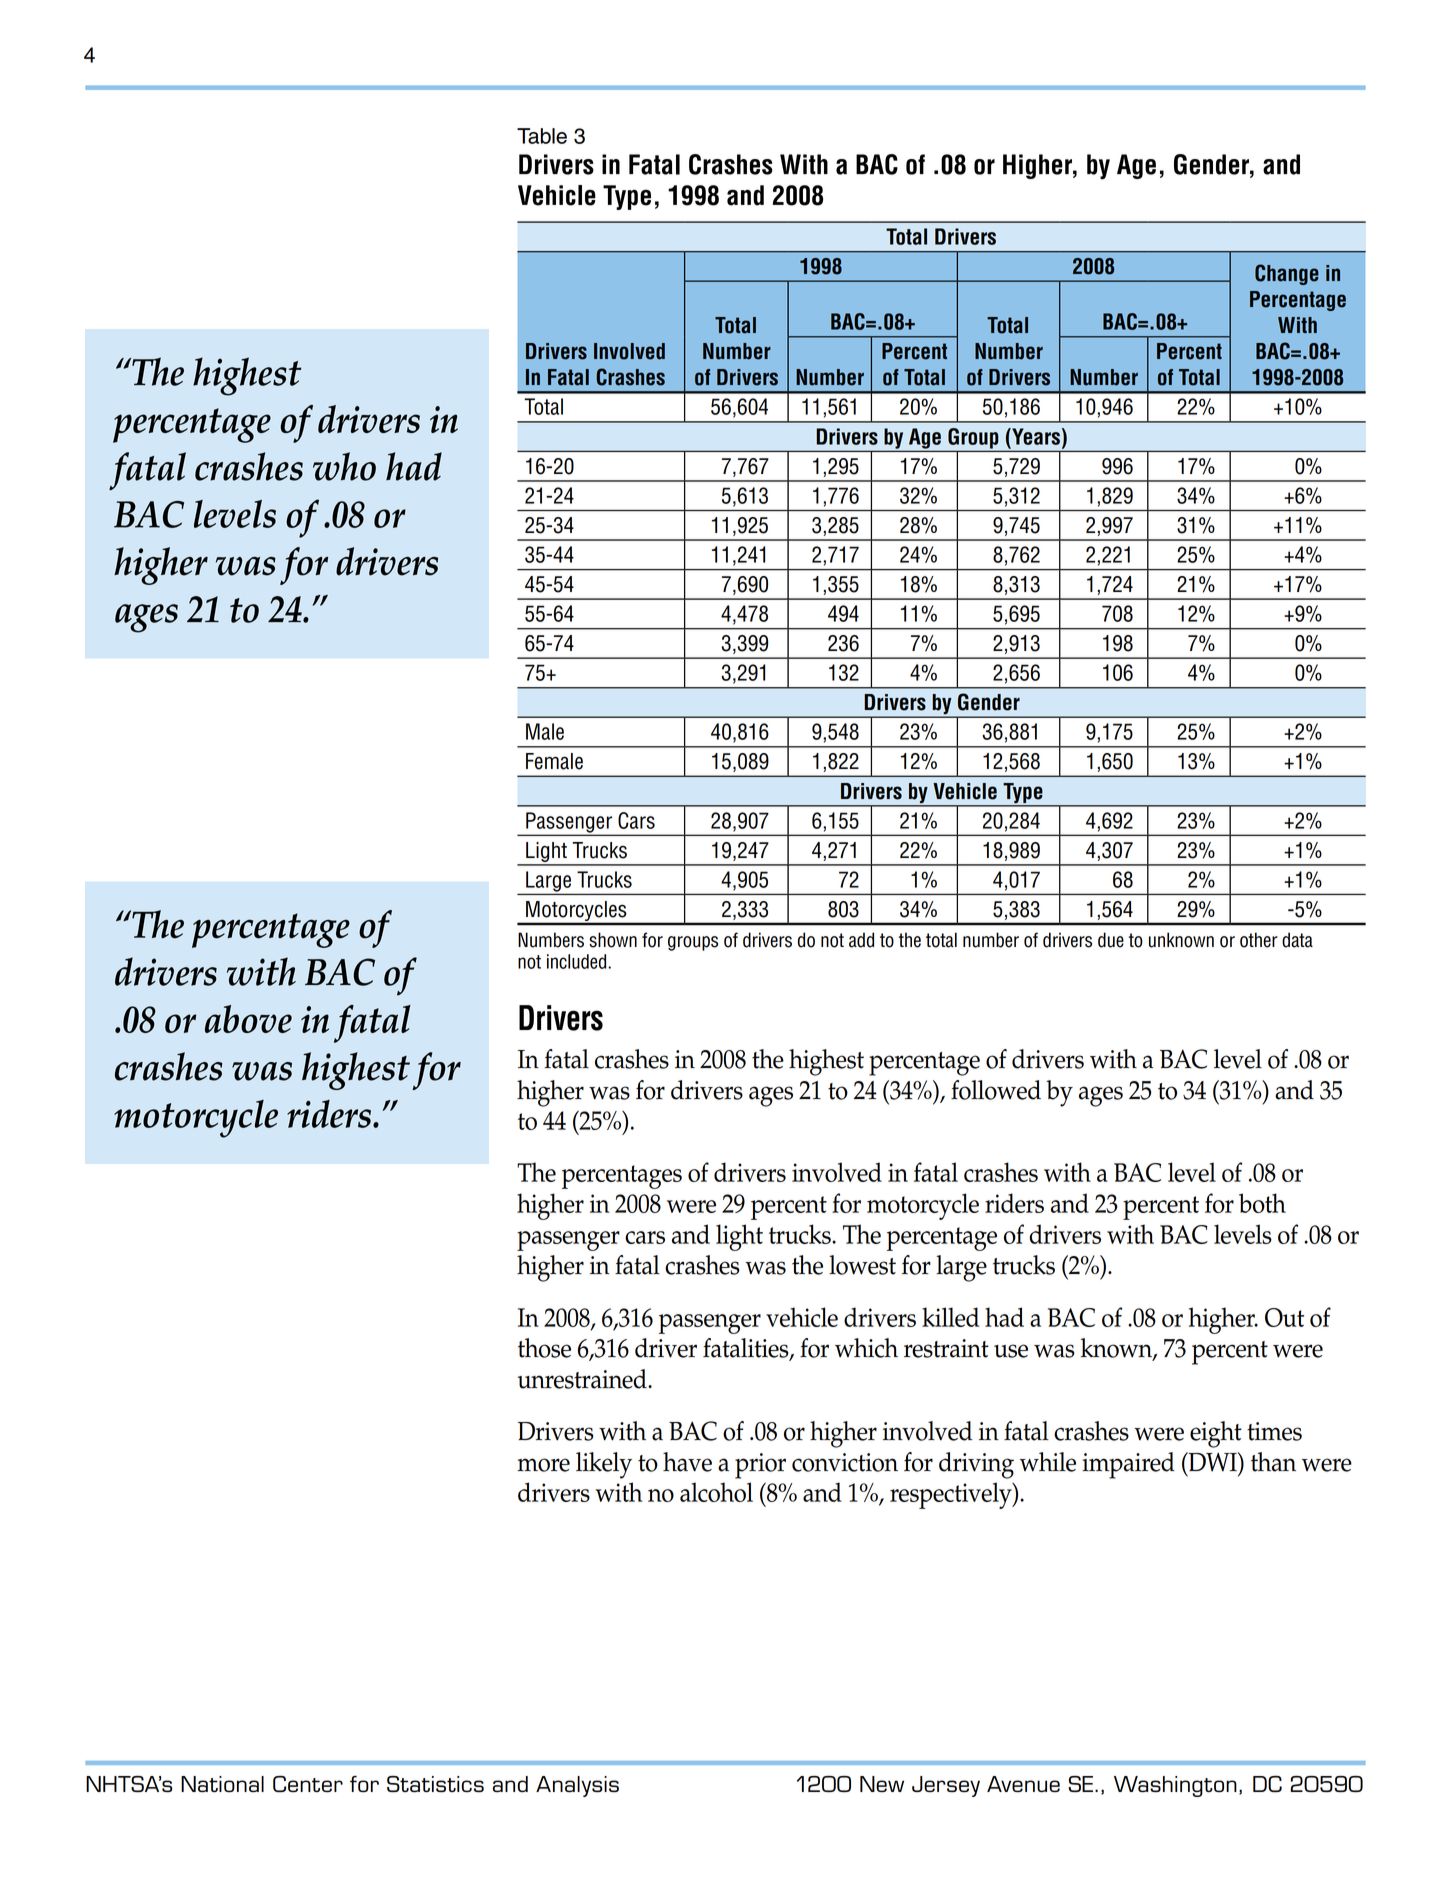  Describe the element at coordinates (862, 1265) in the document. I see `lowest` at that location.
